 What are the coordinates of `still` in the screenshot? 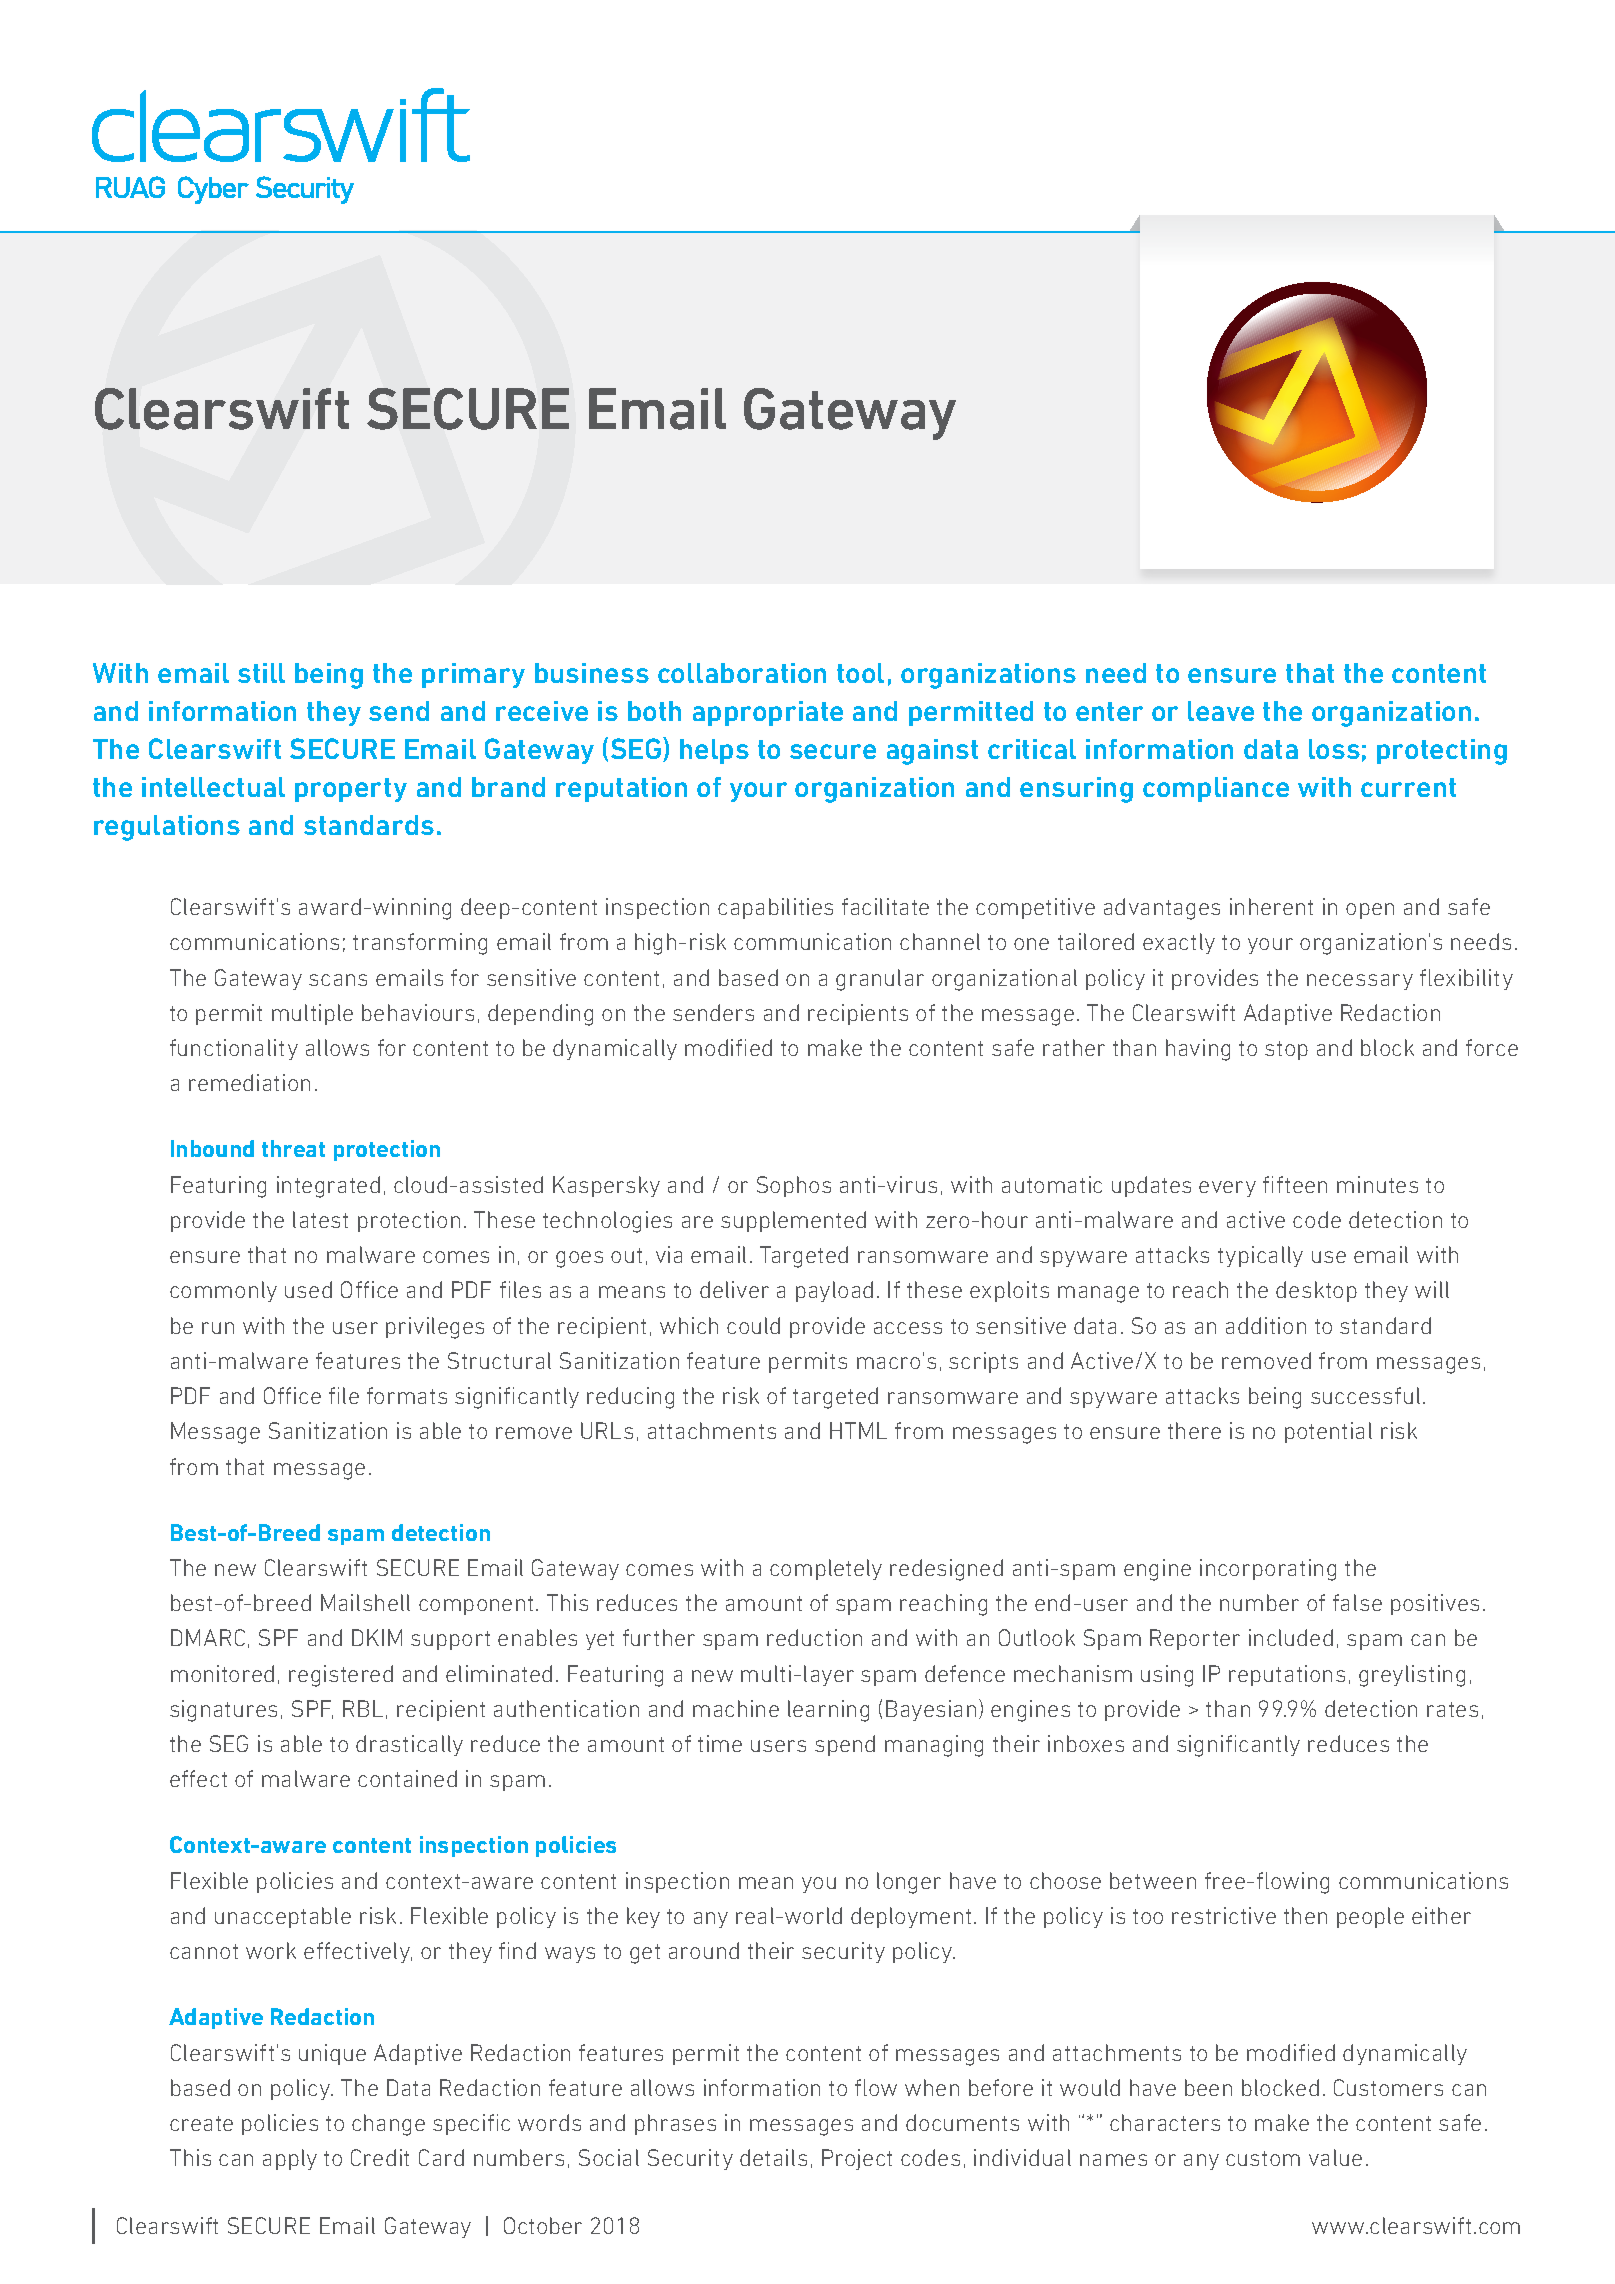 It's located at (261, 673).
